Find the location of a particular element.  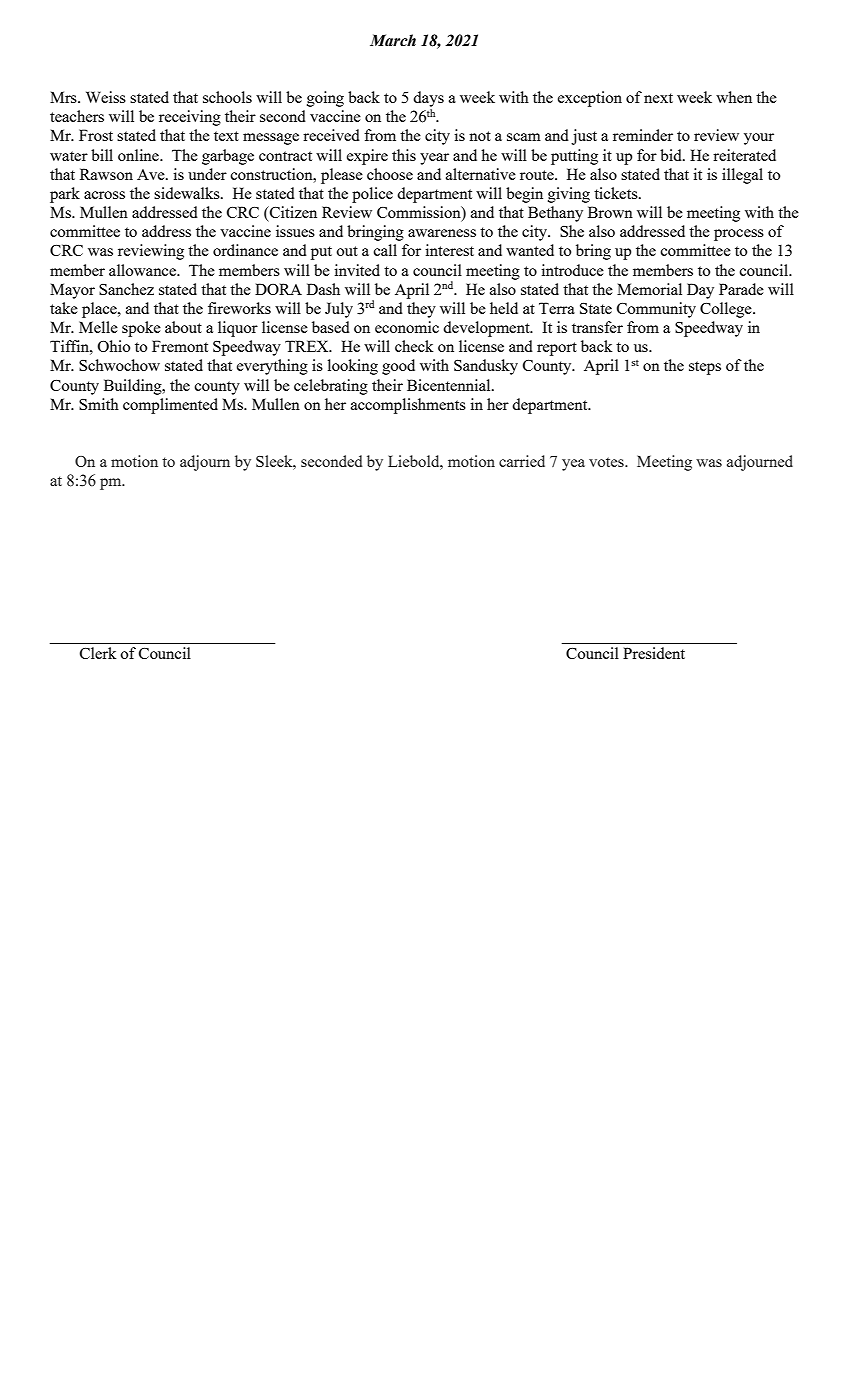

Clerk is located at coordinates (98, 653).
